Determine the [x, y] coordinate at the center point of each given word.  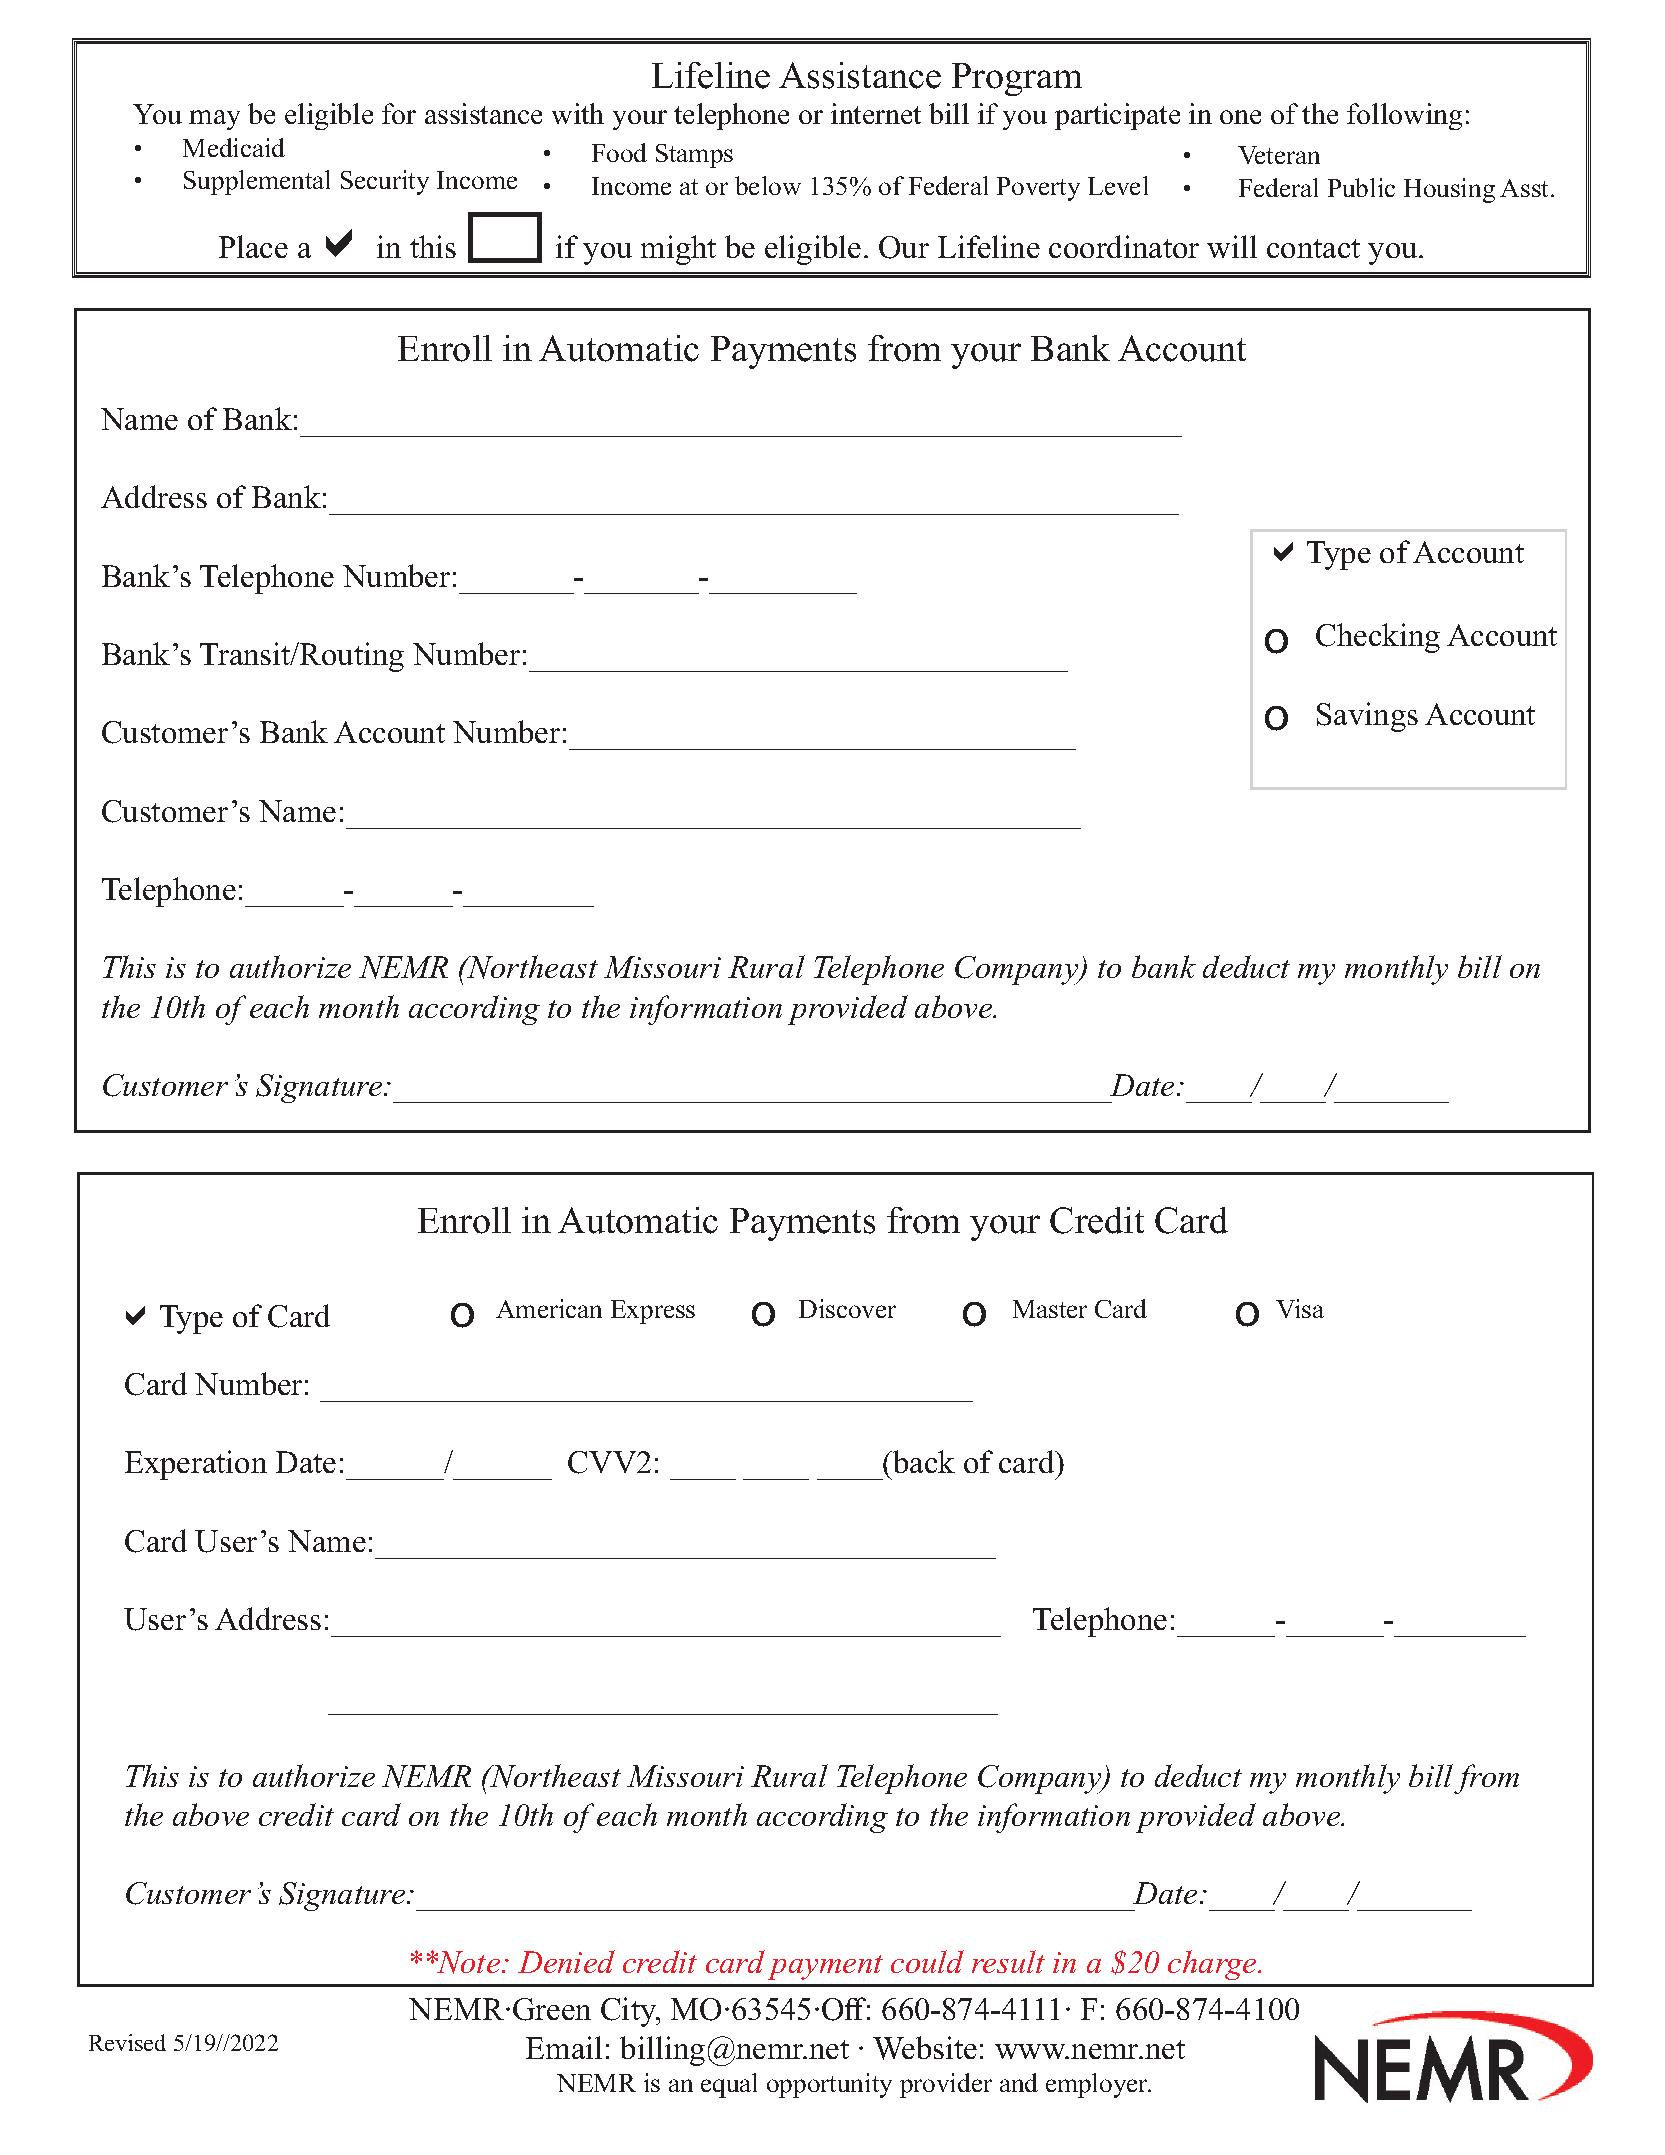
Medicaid [234, 147]
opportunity [829, 2085]
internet [876, 113]
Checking [1378, 638]
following [1404, 116]
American [549, 1308]
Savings [1367, 717]
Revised [127, 2042]
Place [253, 246]
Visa [1300, 1308]
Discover [847, 1308]
